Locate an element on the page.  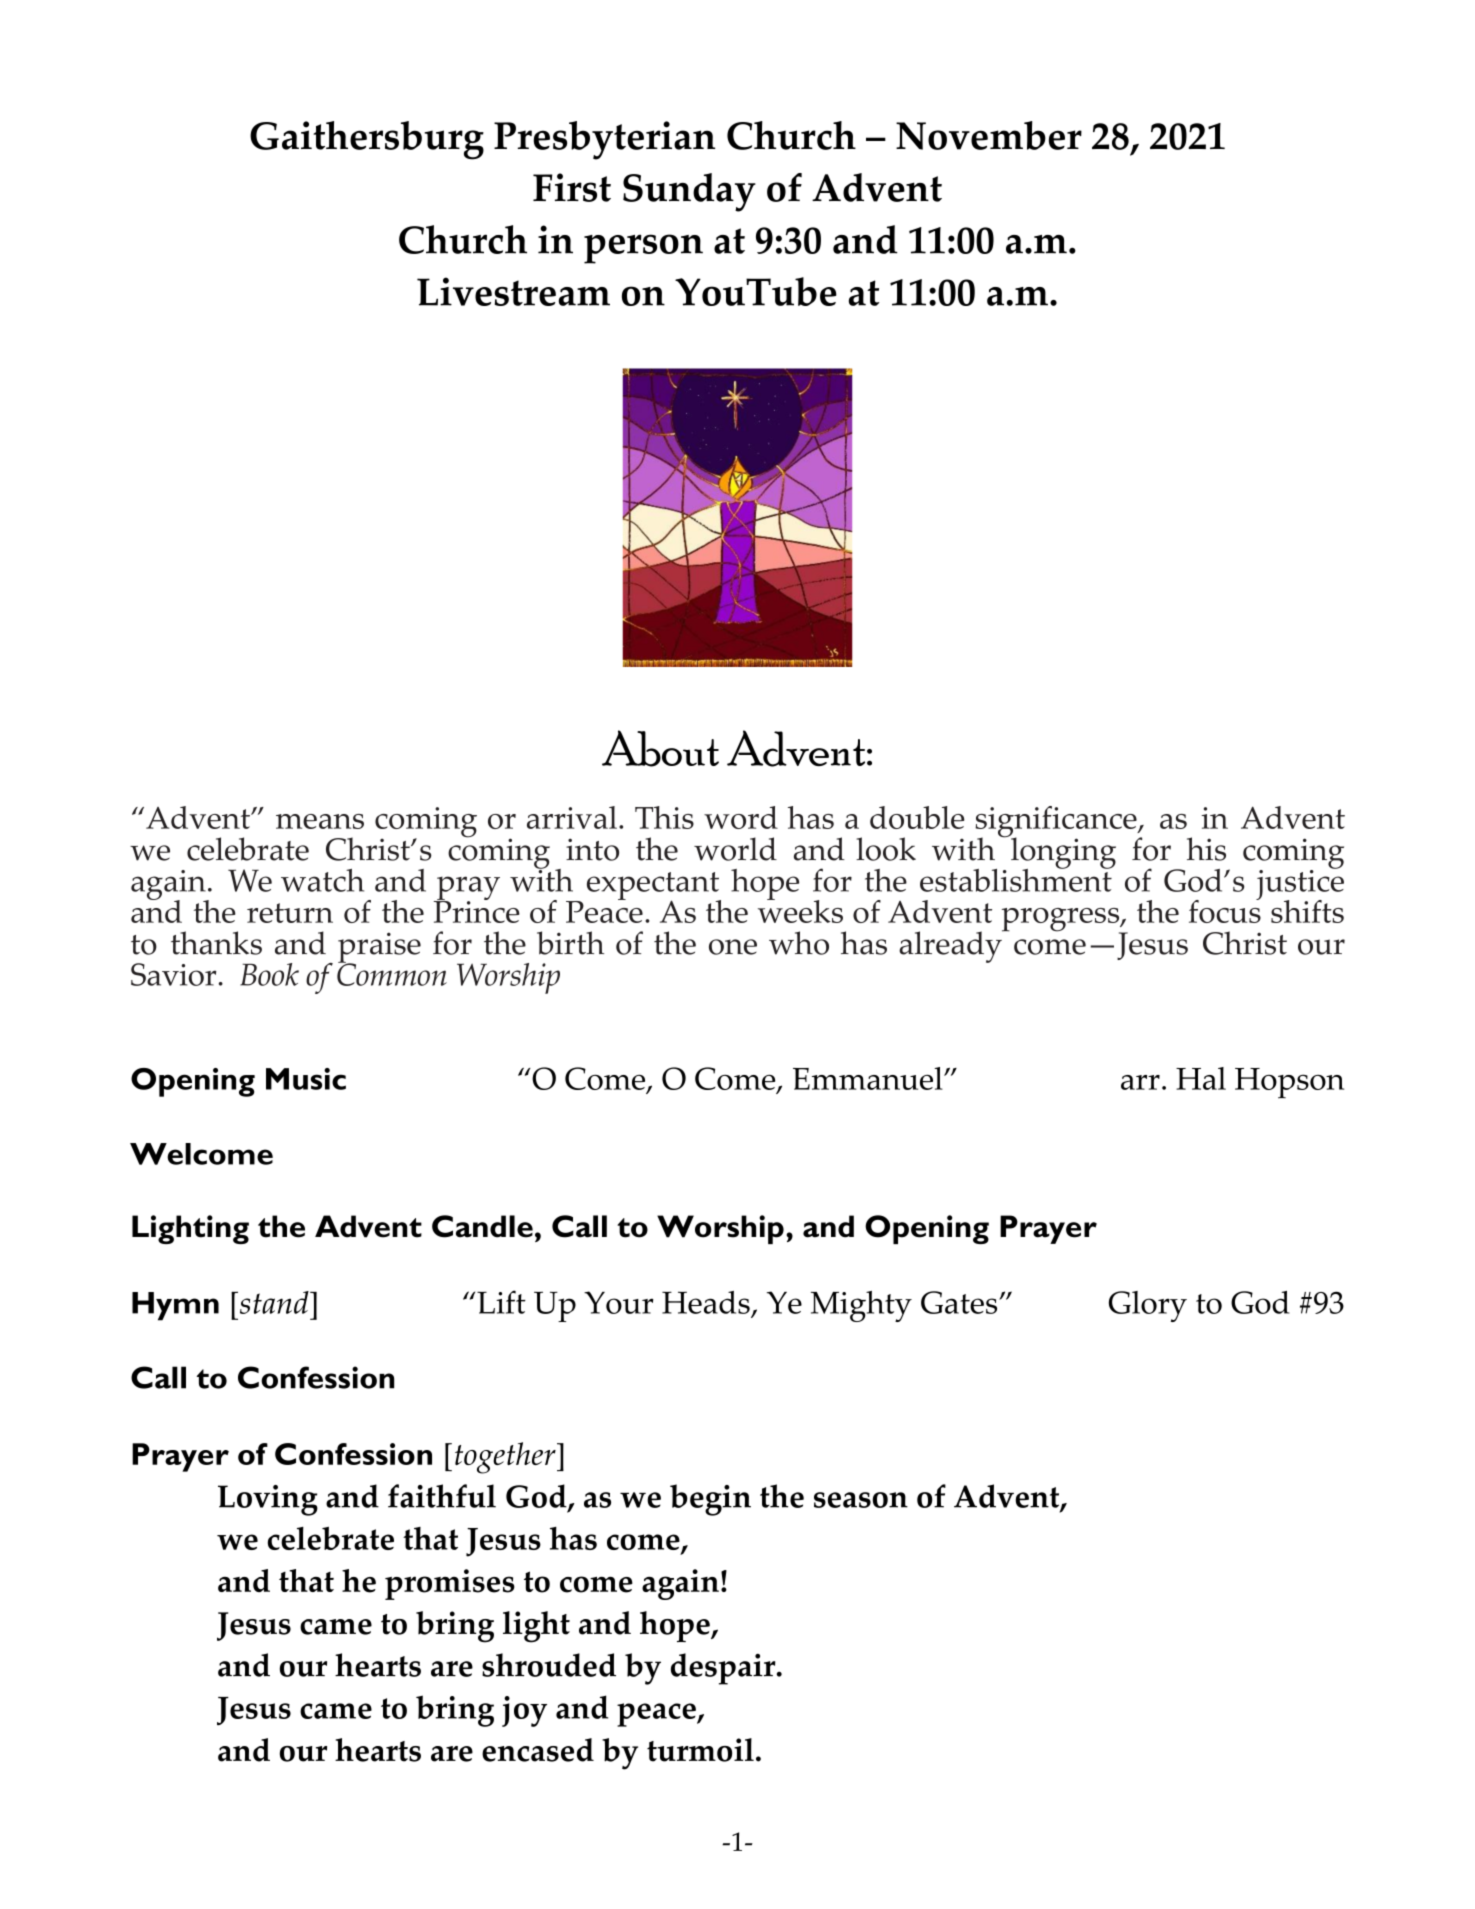
focus is located at coordinates (1225, 910).
